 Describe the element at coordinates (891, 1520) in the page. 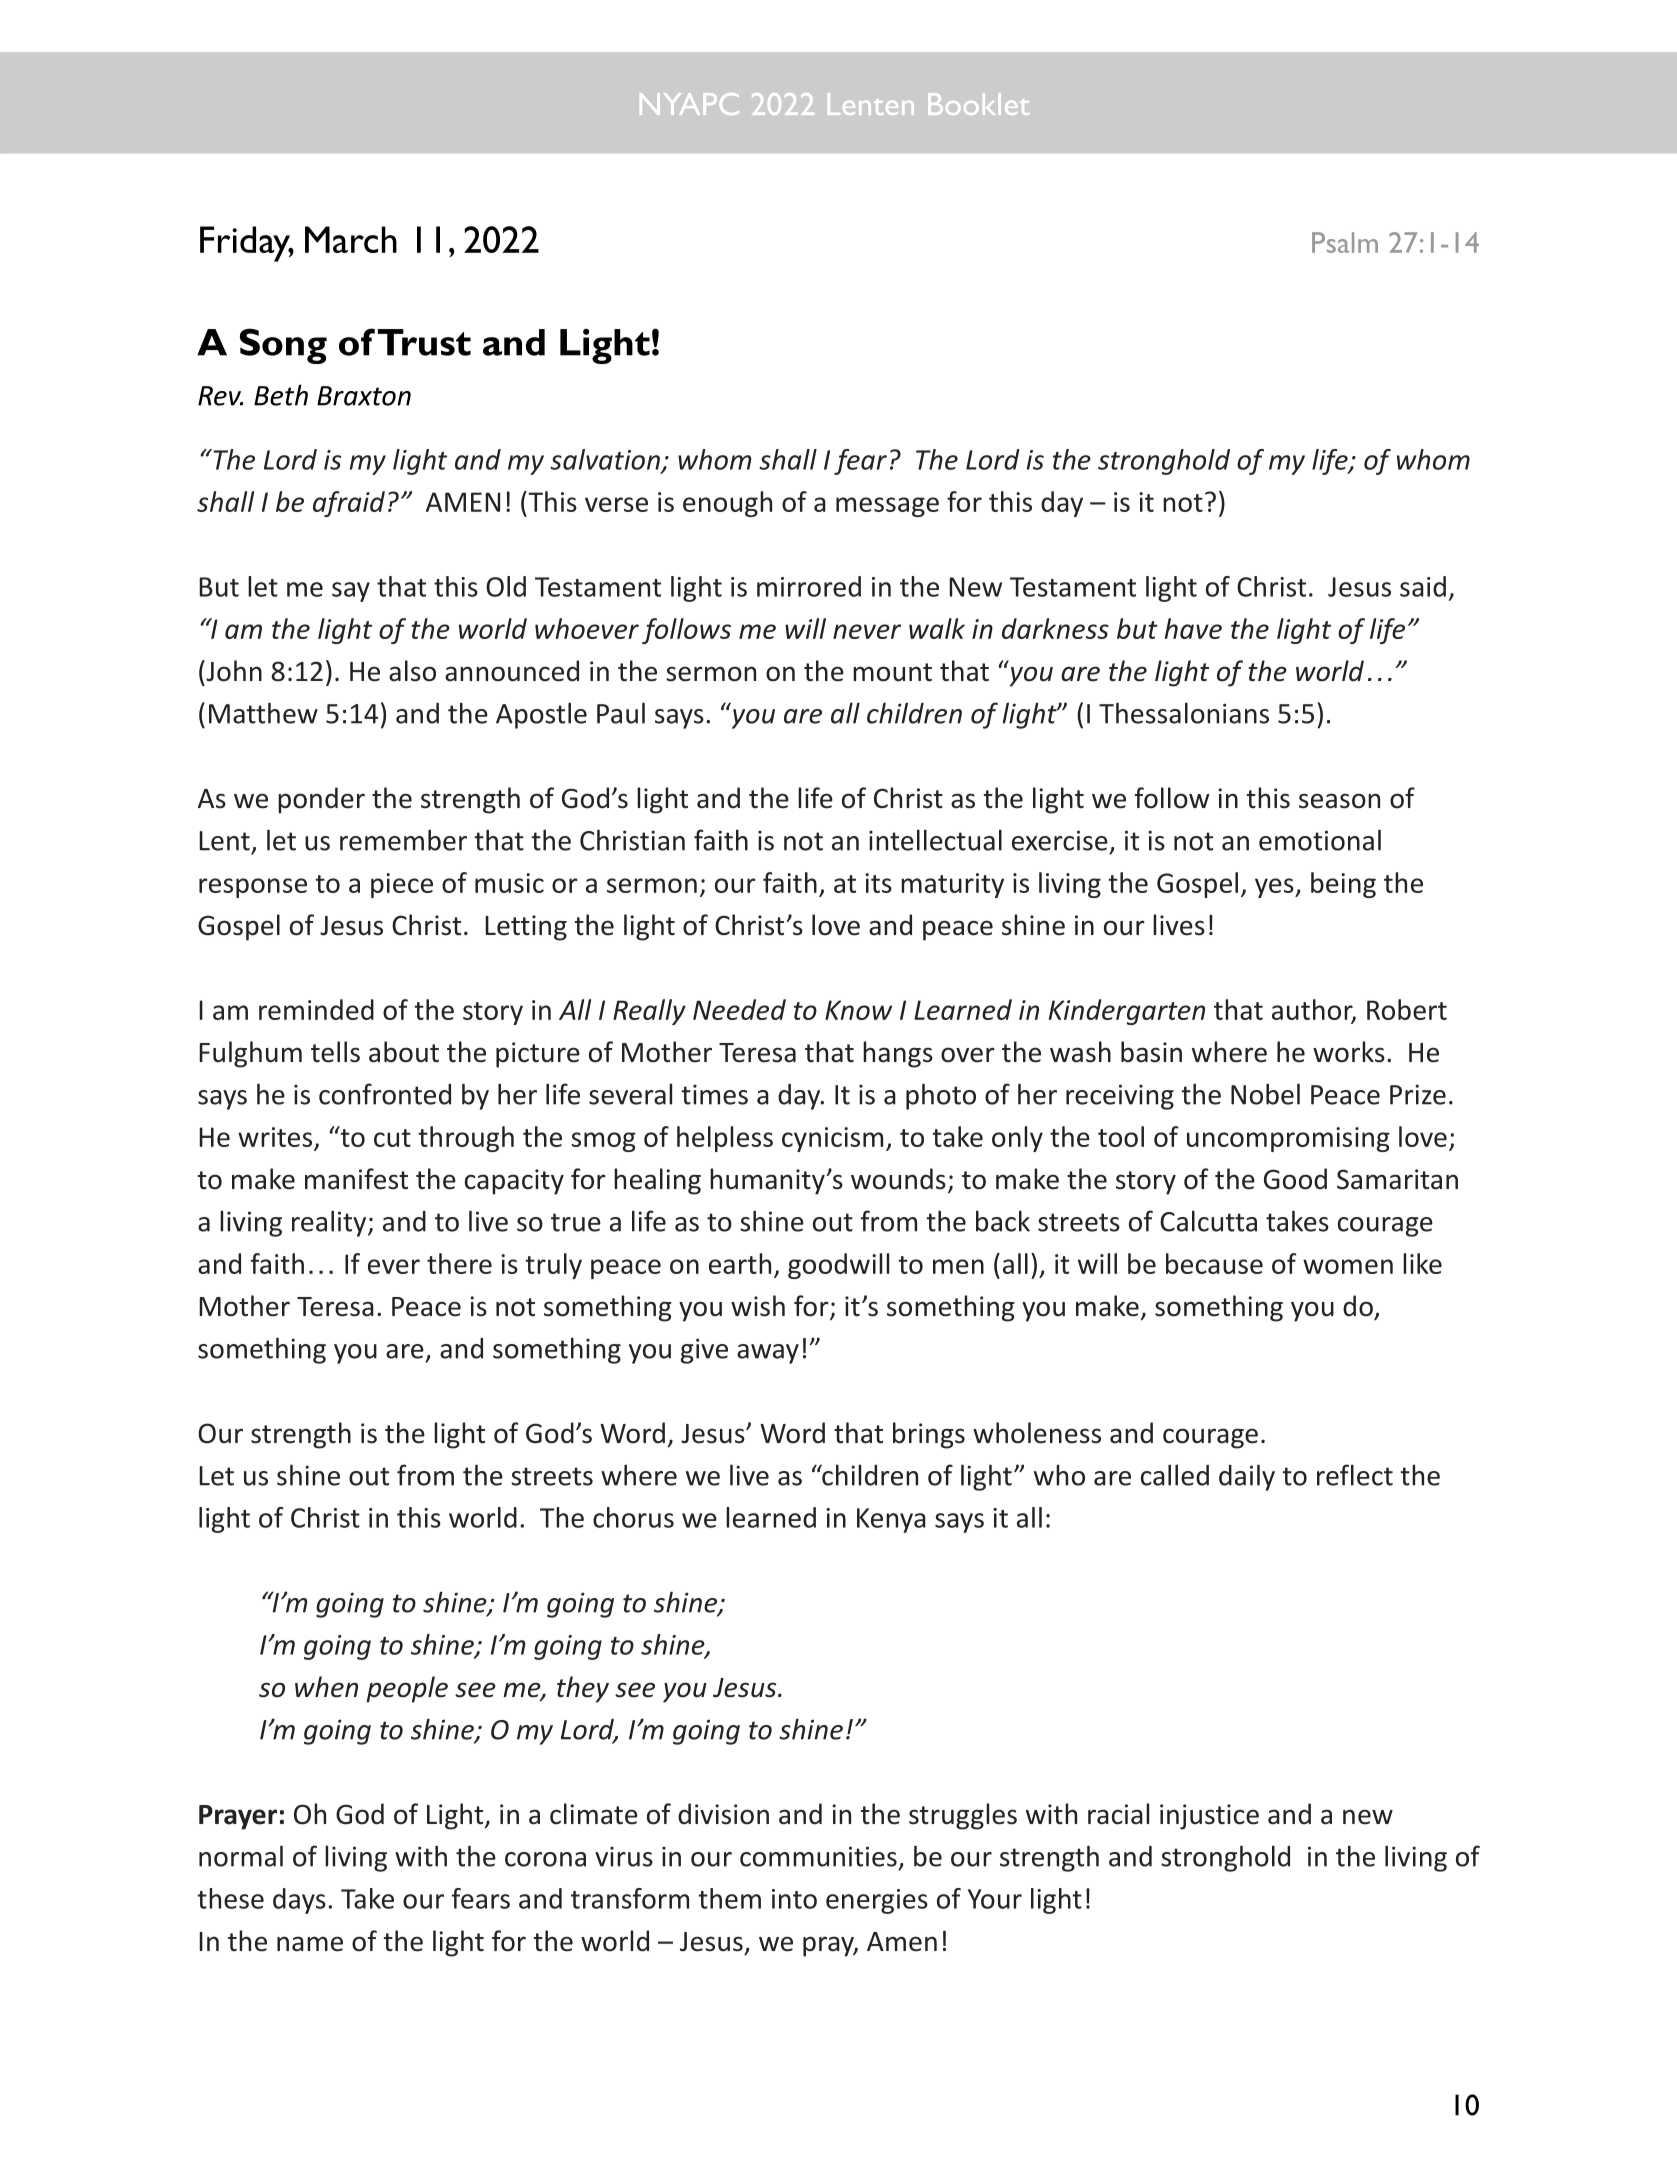

I see `Kenya` at that location.
